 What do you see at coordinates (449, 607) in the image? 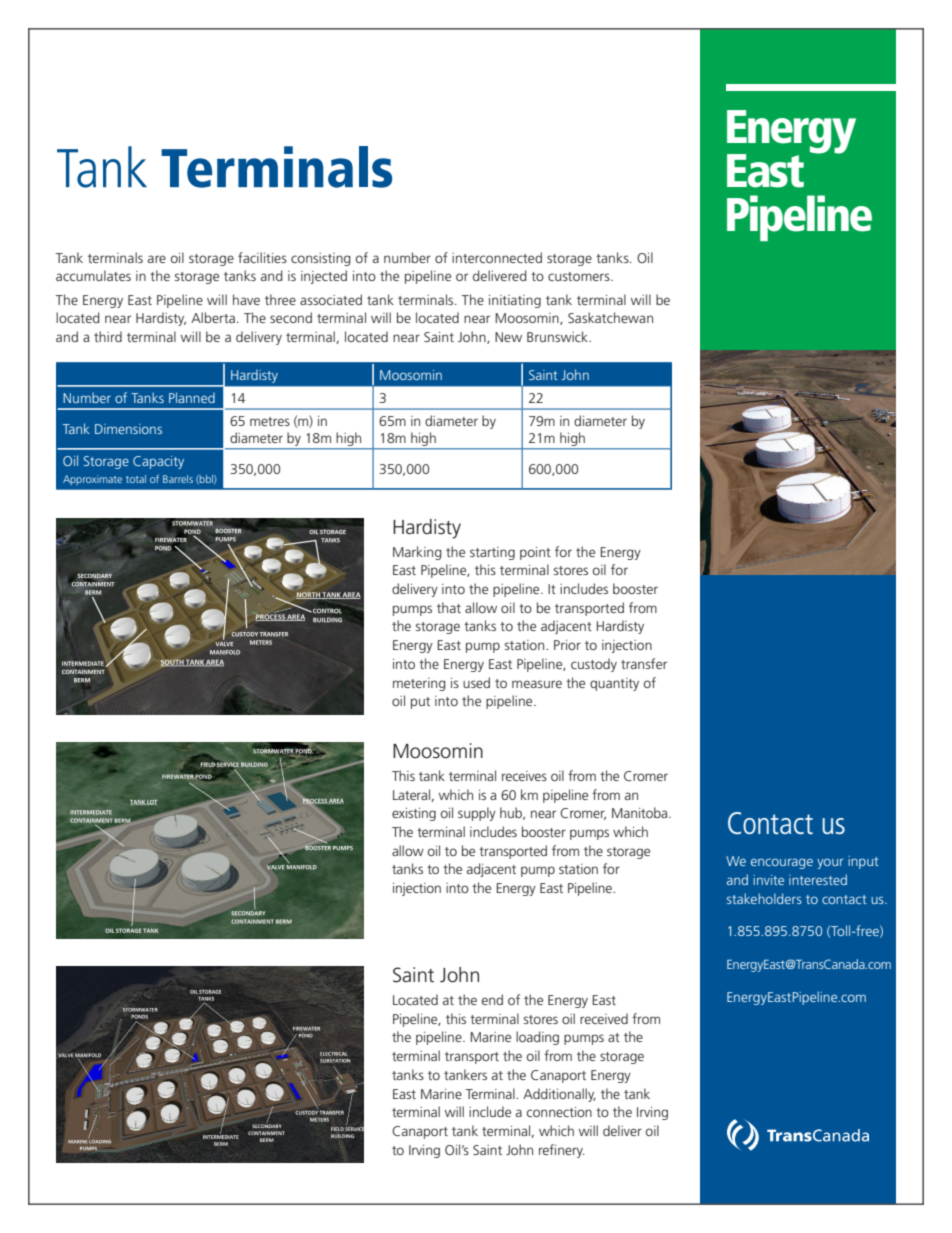
I see `that` at bounding box center [449, 607].
